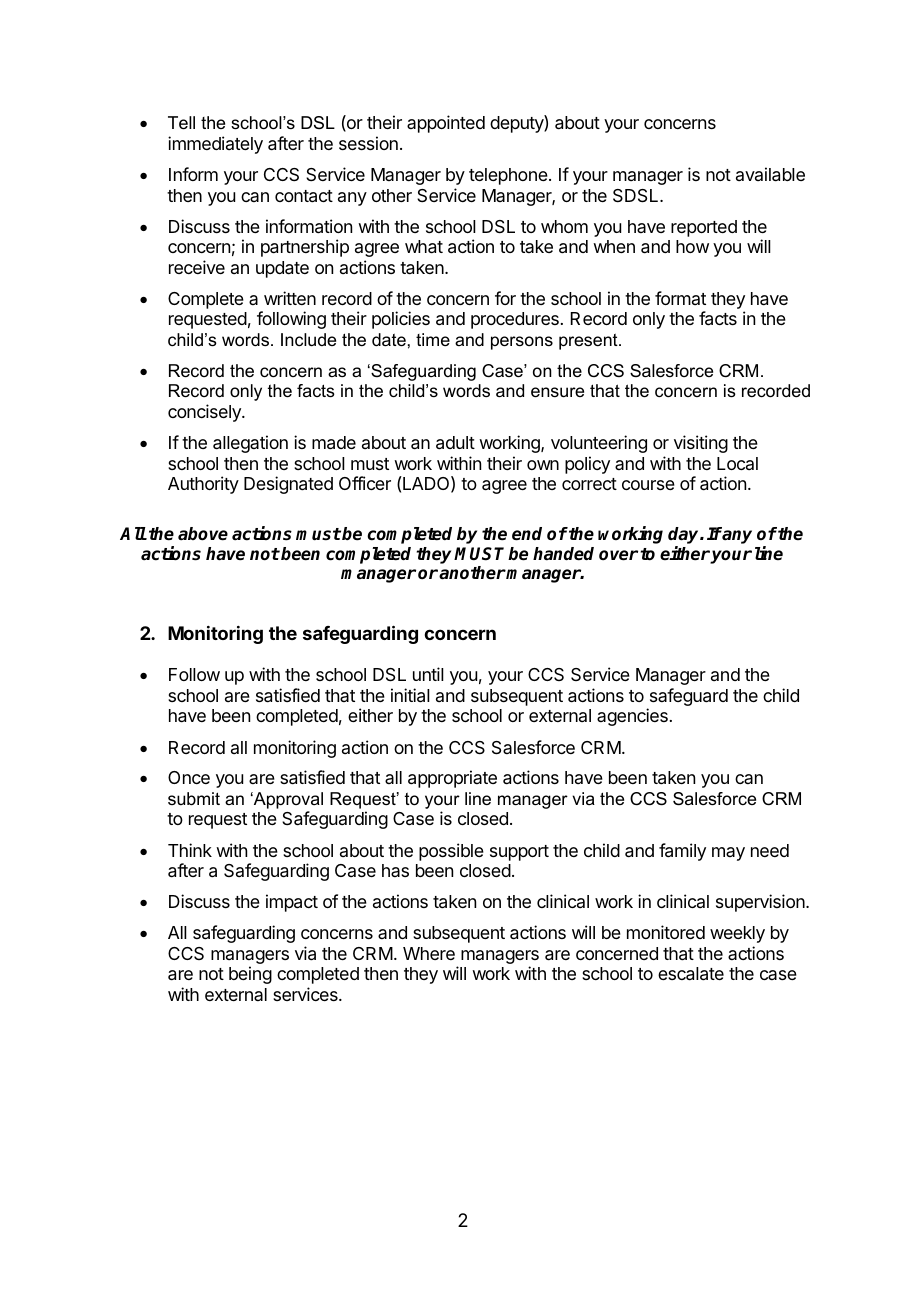 This page has height=1308, width=924. Describe the element at coordinates (290, 298) in the page. I see `written` at that location.
